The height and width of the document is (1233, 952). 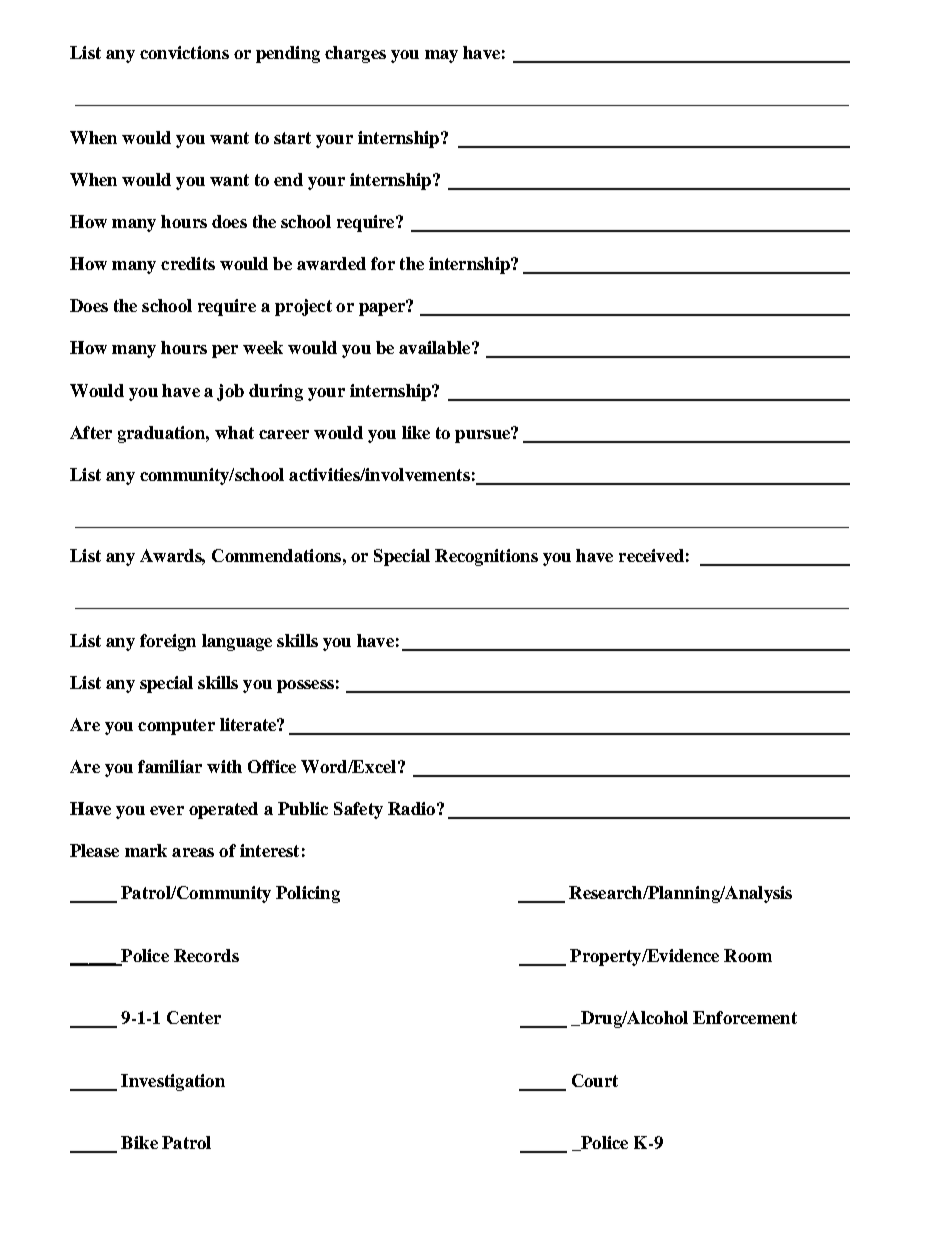 What do you see at coordinates (173, 1082) in the document?
I see `Investigation` at bounding box center [173, 1082].
